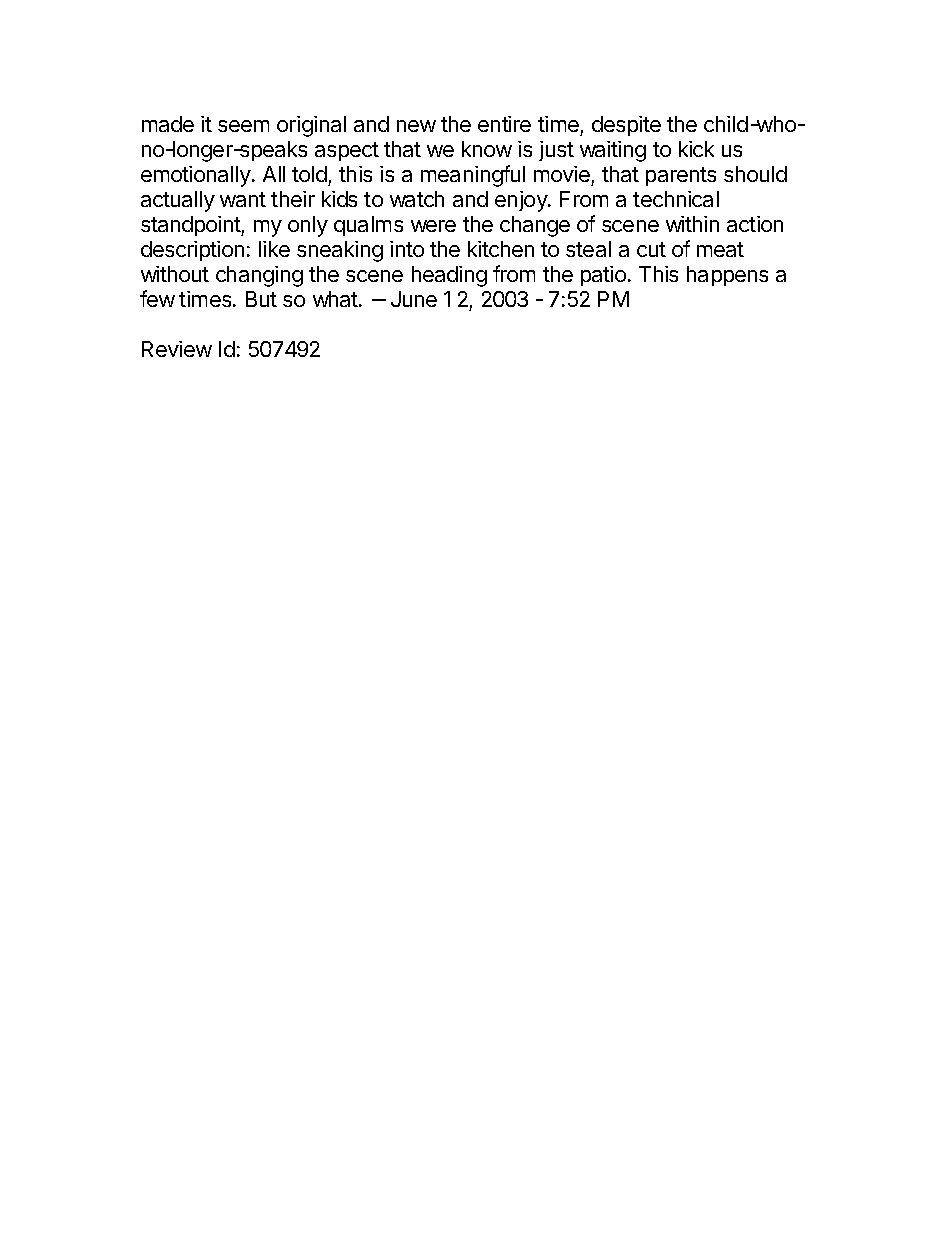  What do you see at coordinates (177, 349) in the page?
I see `Review` at bounding box center [177, 349].
